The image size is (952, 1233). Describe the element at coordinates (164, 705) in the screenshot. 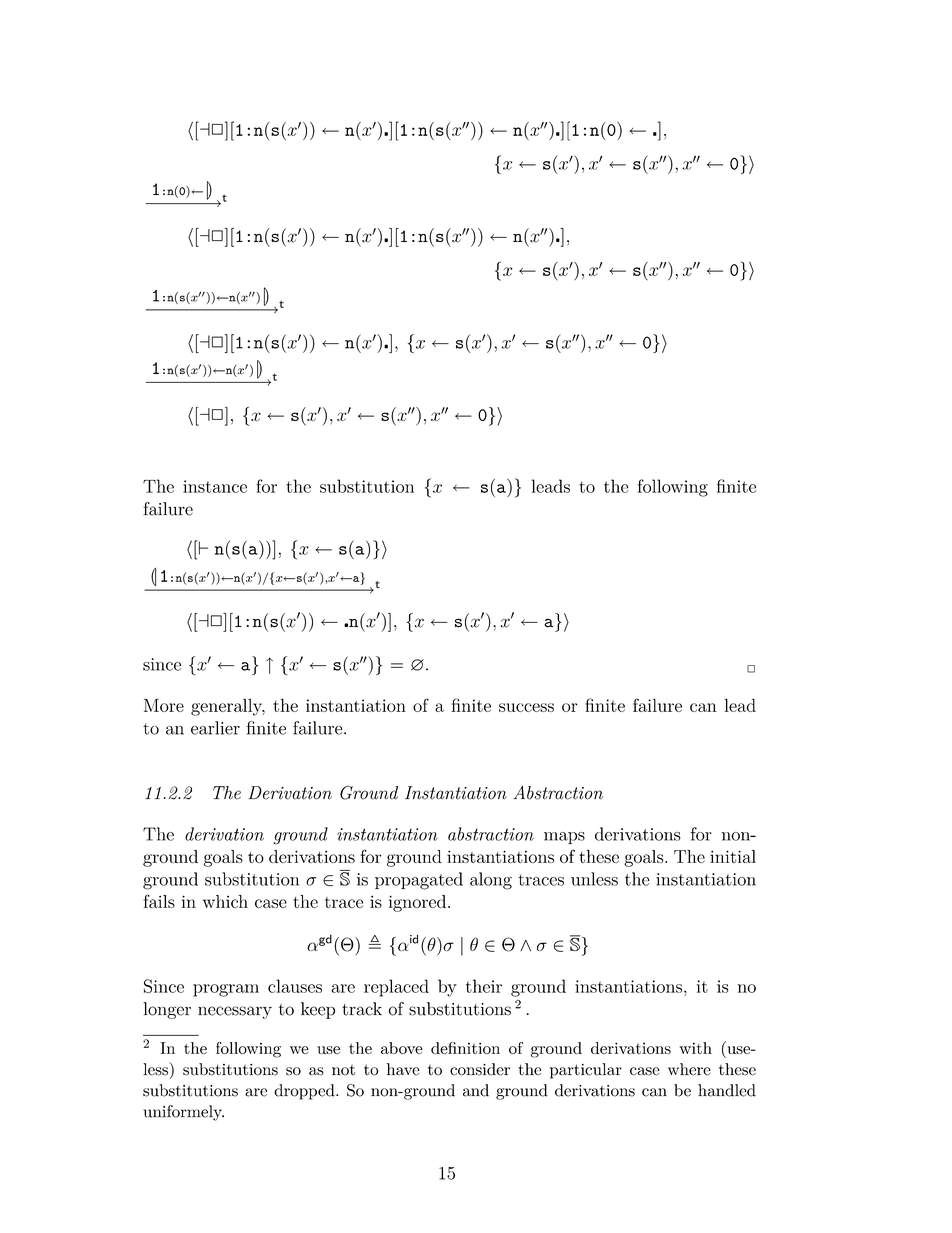

I see `More` at that location.
